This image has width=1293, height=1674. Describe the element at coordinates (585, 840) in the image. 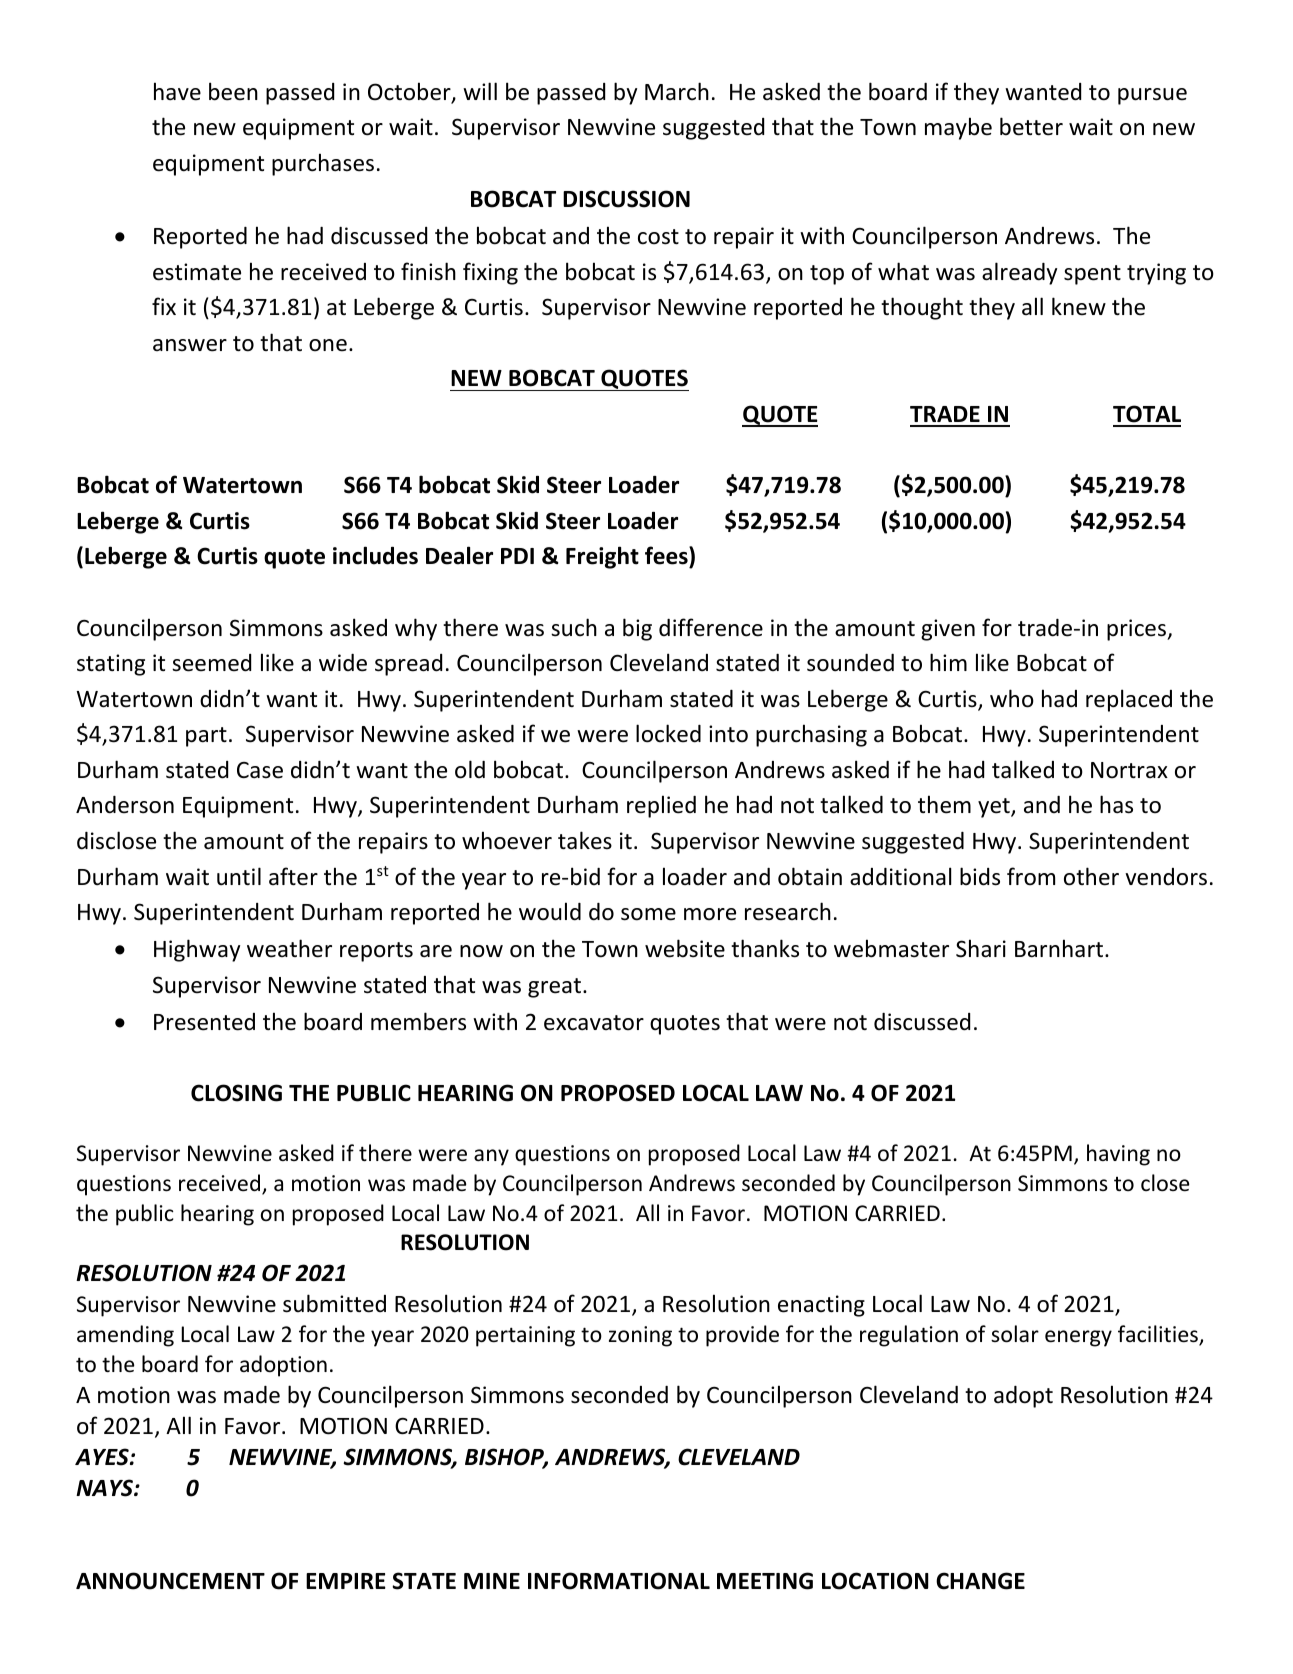

I see `takes` at that location.
